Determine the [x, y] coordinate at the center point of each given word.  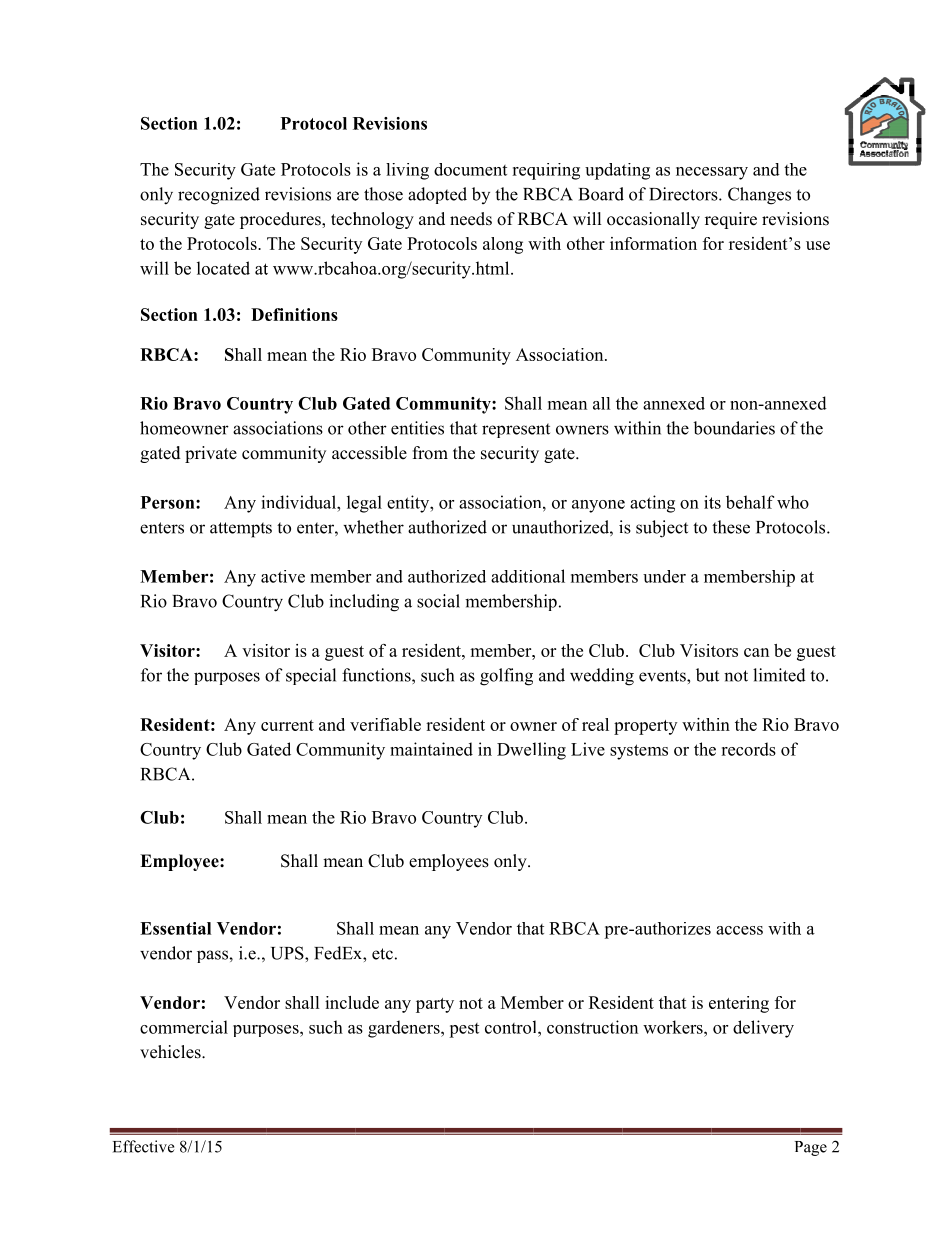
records [748, 749]
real [595, 724]
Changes [759, 196]
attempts [241, 530]
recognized [219, 196]
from [430, 453]
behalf [750, 502]
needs [471, 219]
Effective [143, 1146]
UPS [288, 953]
